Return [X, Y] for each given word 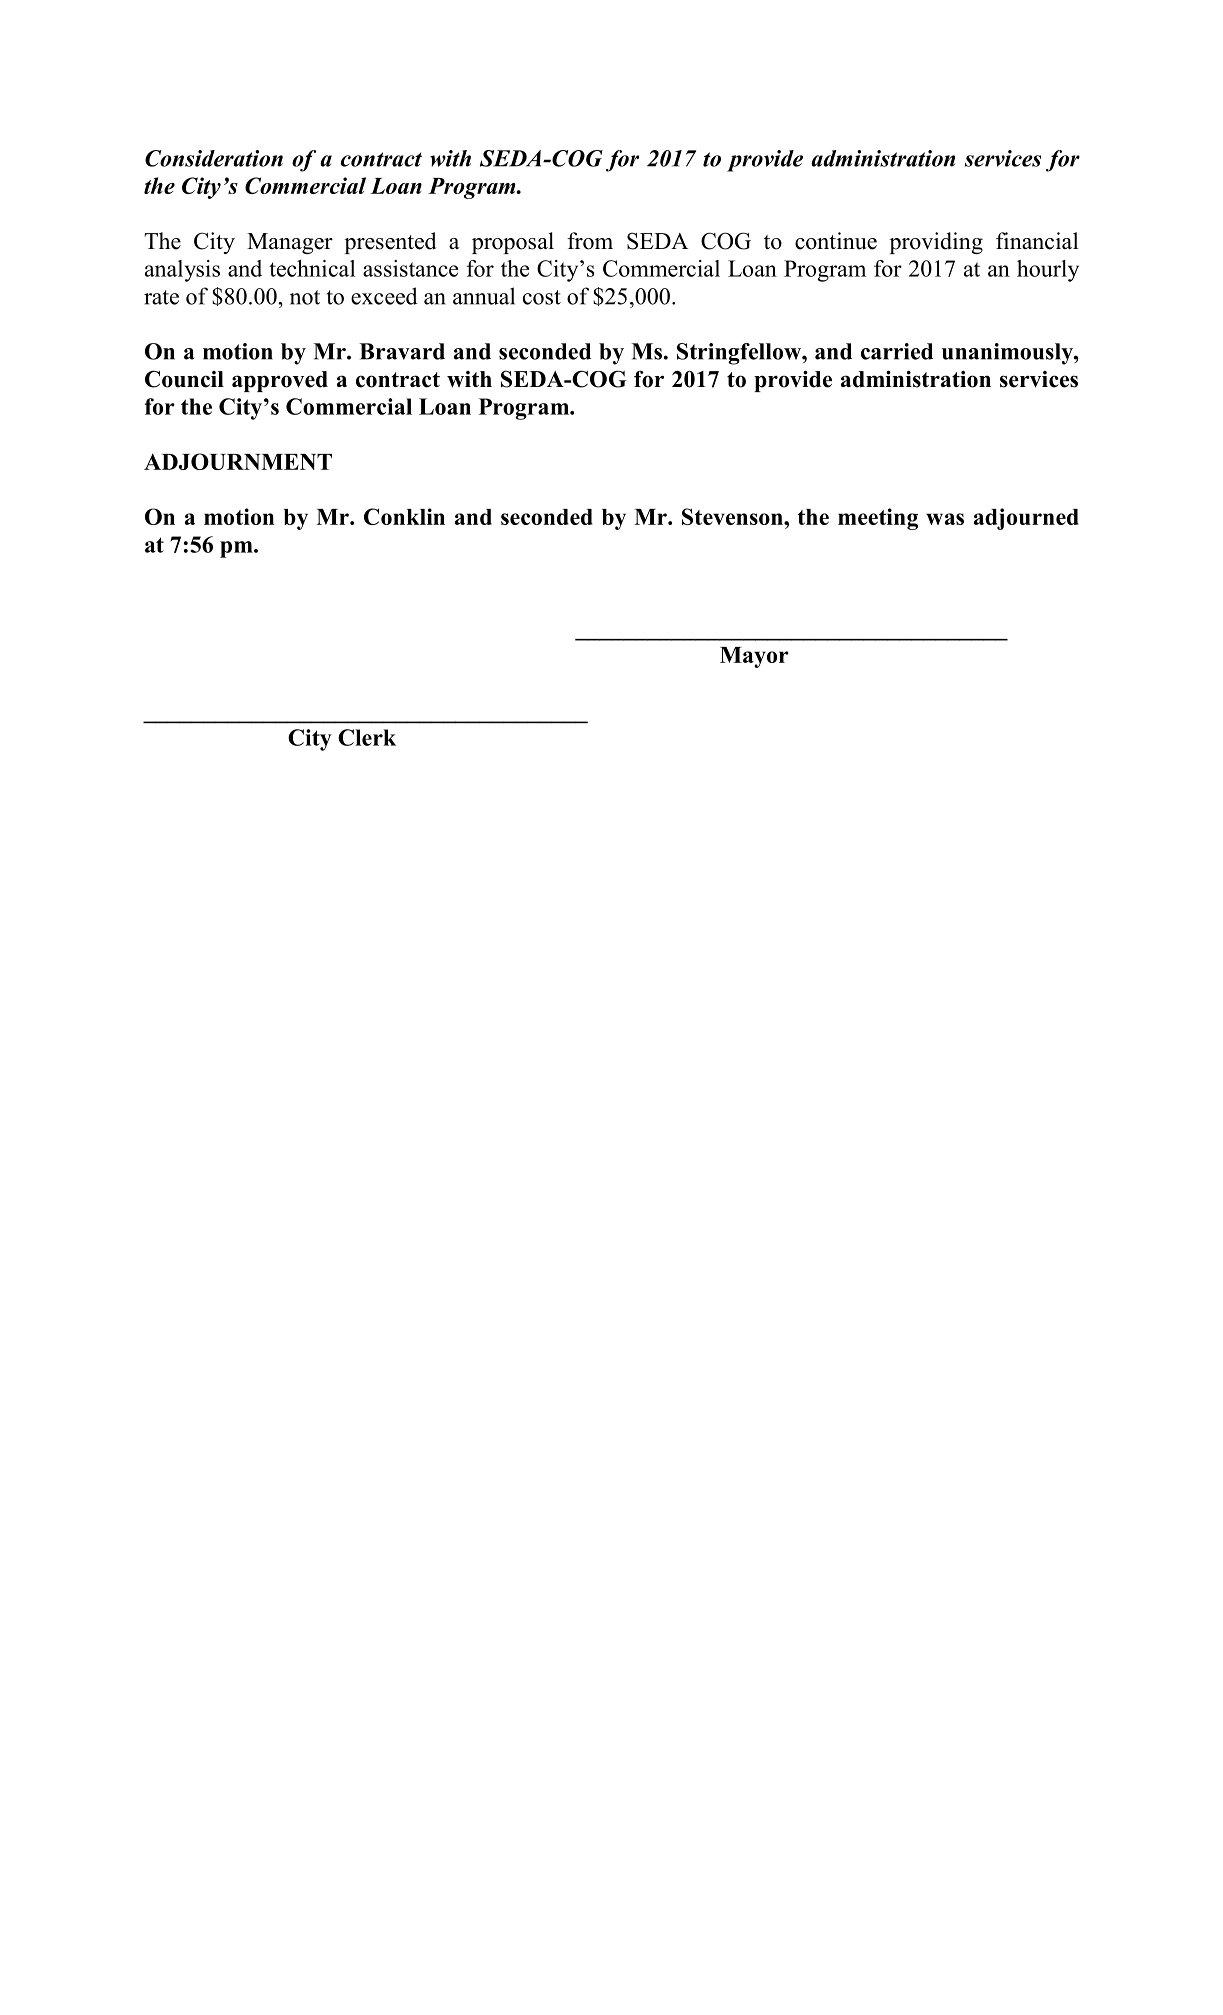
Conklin [404, 516]
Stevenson [733, 516]
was [945, 519]
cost [542, 297]
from [590, 241]
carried [897, 351]
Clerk [367, 737]
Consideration [214, 158]
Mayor [754, 657]
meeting [878, 519]
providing [936, 243]
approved [280, 381]
